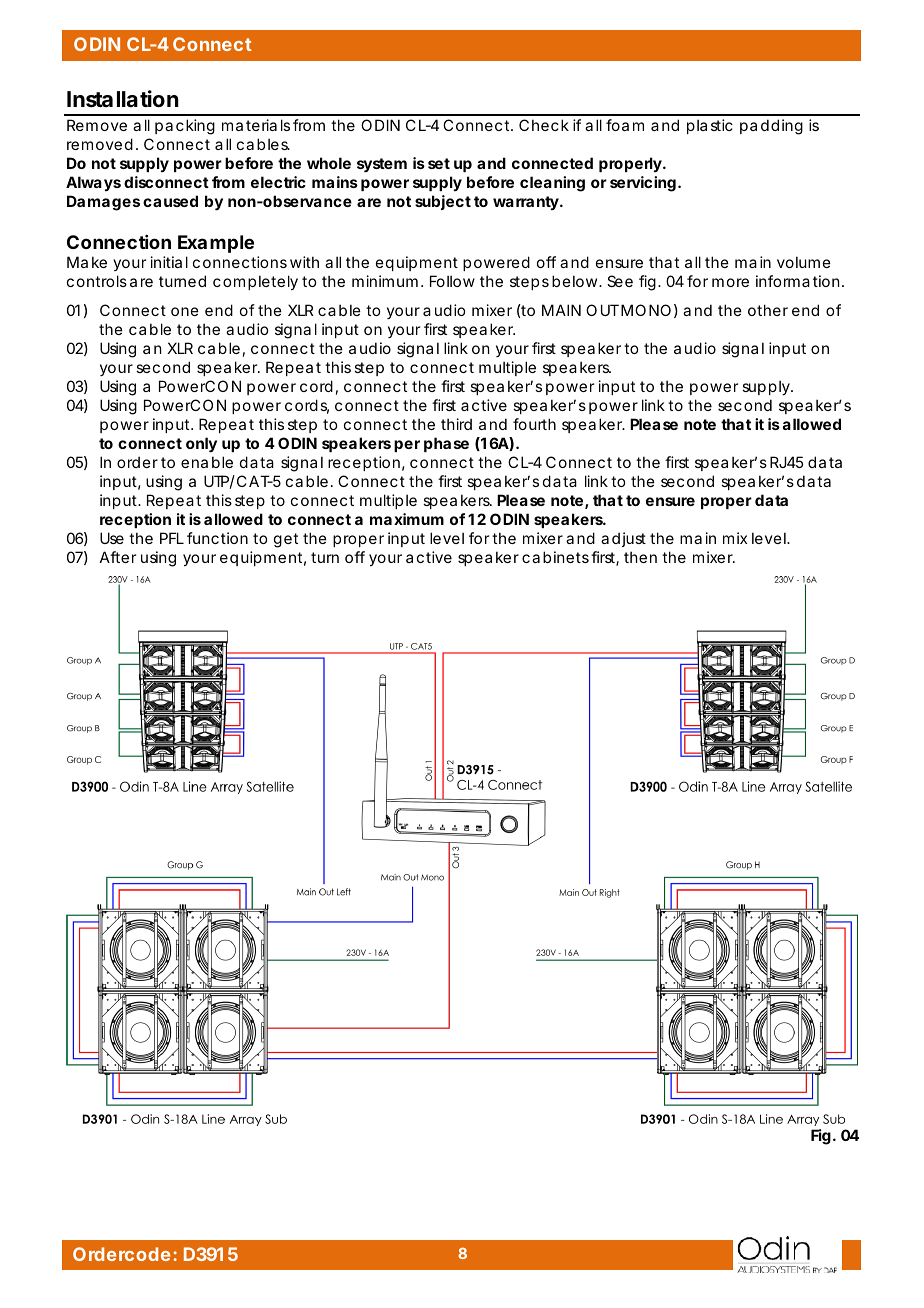  What do you see at coordinates (185, 311) in the screenshot?
I see `one` at bounding box center [185, 311].
